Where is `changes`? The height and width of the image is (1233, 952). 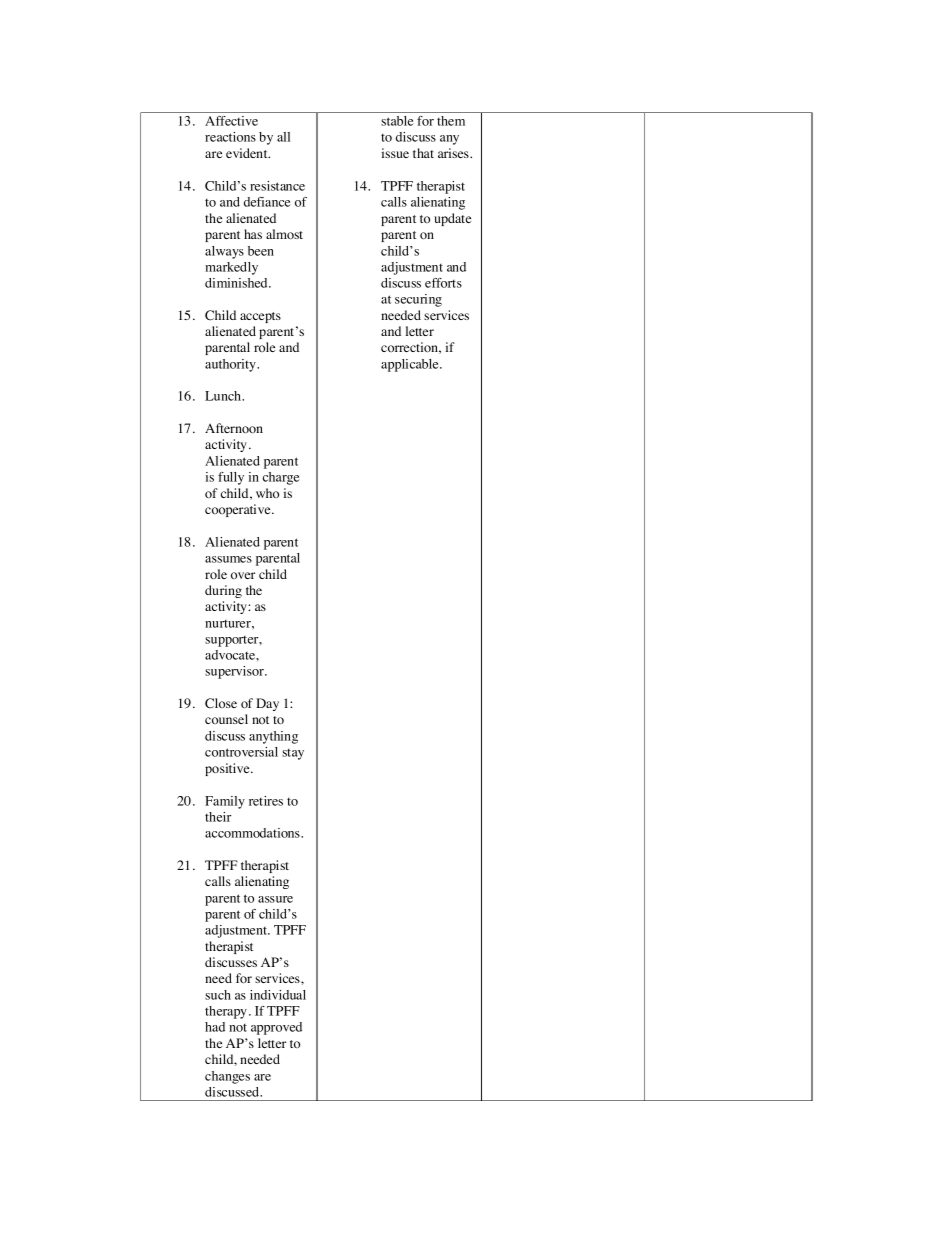
changes is located at coordinates (227, 1077).
